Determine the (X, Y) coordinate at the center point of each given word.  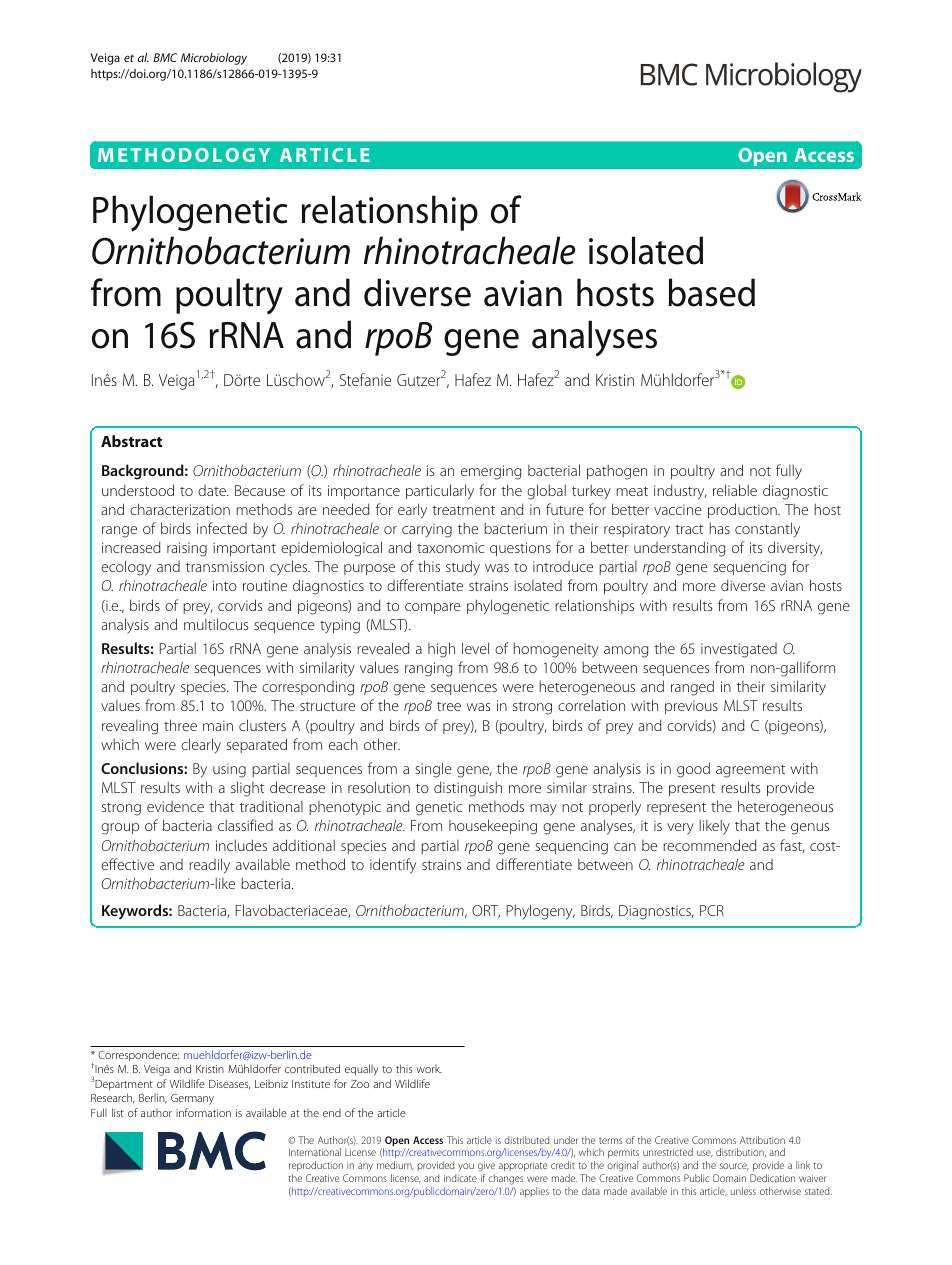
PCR (712, 910)
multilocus (216, 624)
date (213, 490)
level (475, 648)
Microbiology (214, 59)
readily (209, 866)
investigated (739, 650)
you (466, 1167)
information (203, 1112)
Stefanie (365, 379)
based (711, 292)
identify (393, 866)
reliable (735, 490)
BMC (165, 57)
